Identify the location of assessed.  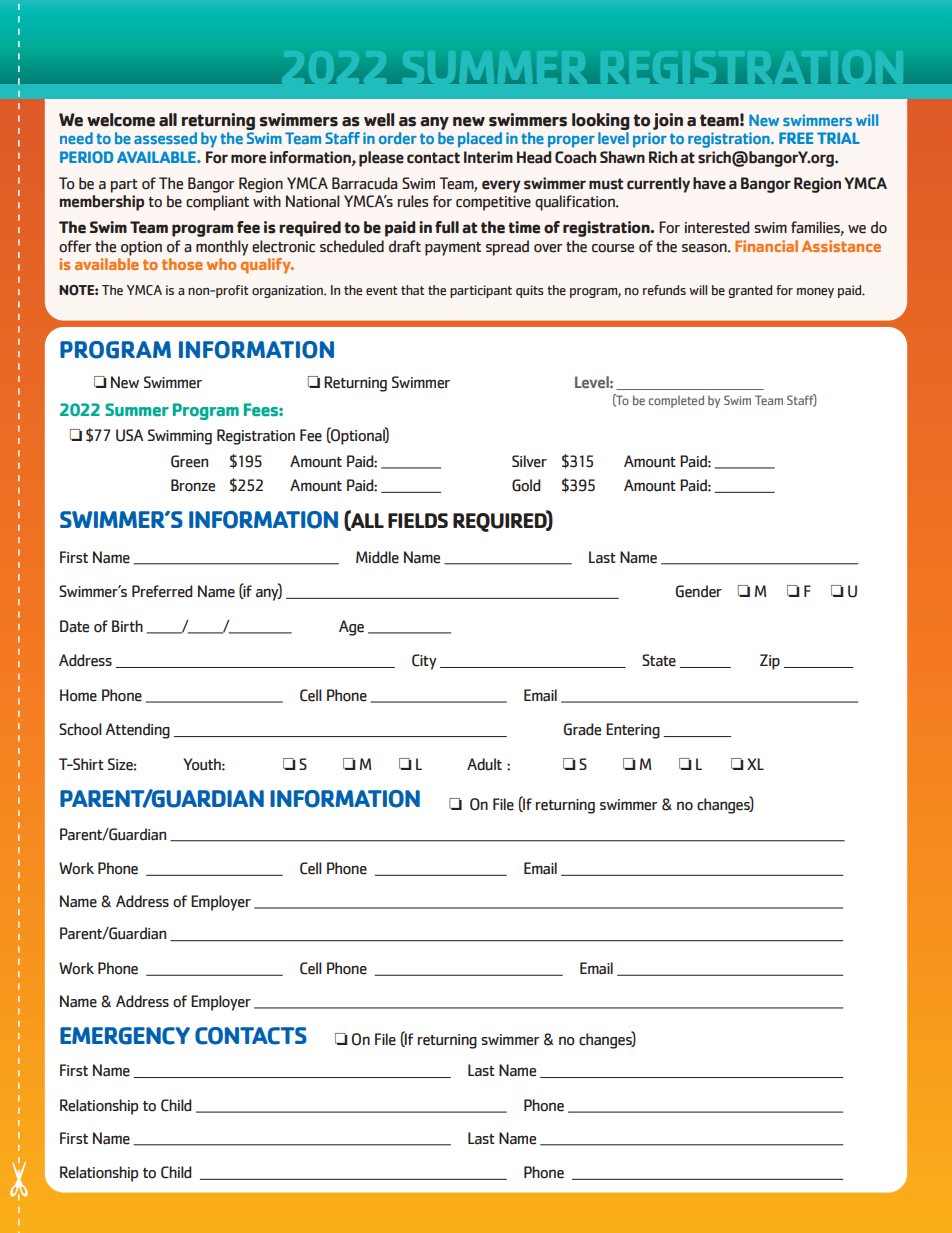
(165, 138).
